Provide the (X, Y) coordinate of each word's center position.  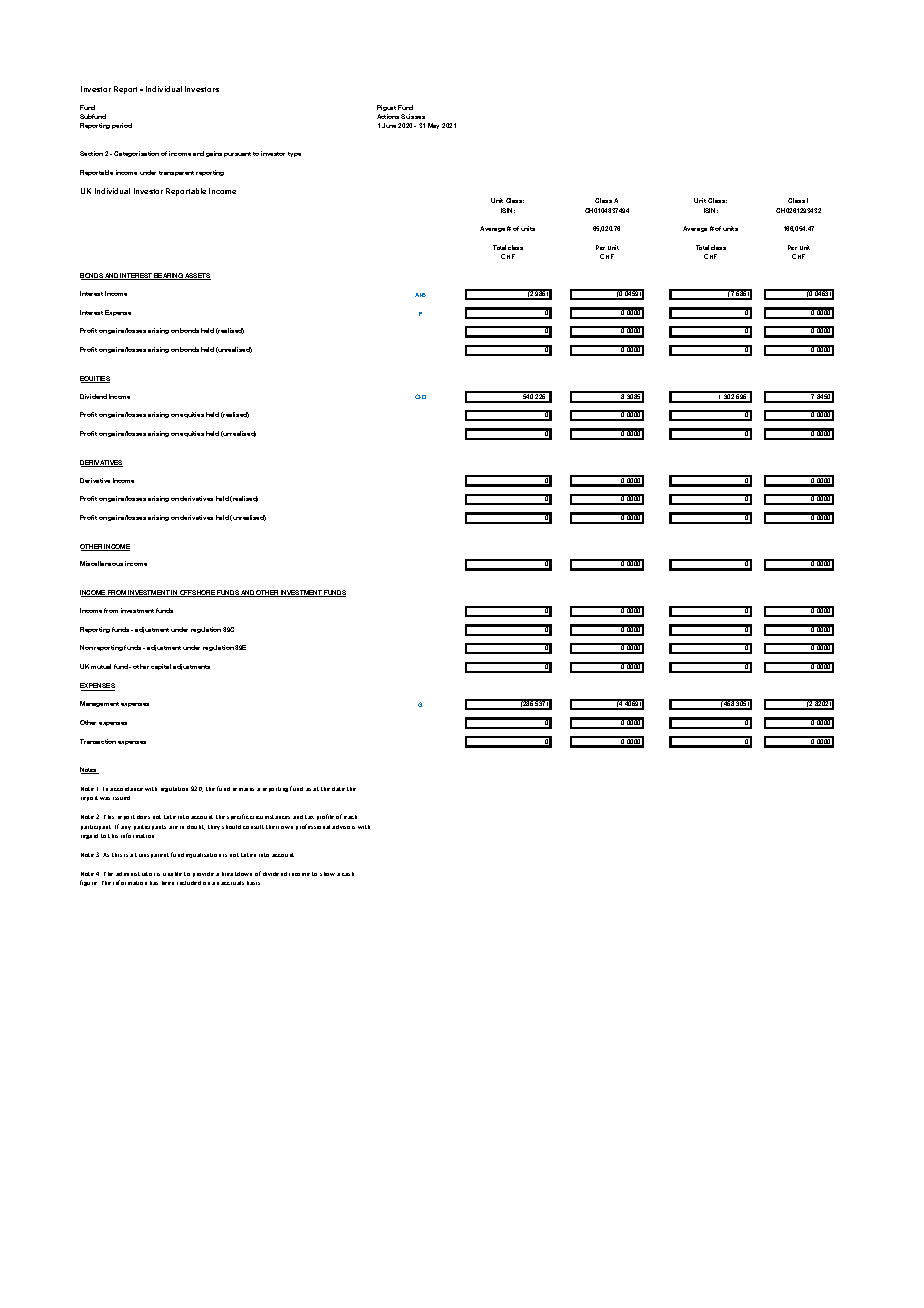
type (294, 154)
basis (253, 883)
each (350, 817)
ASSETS (197, 276)
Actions (388, 116)
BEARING (169, 276)
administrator (135, 874)
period (122, 126)
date (338, 789)
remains (243, 789)
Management (99, 704)
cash (348, 874)
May (433, 126)
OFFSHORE (198, 593)
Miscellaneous (101, 563)
